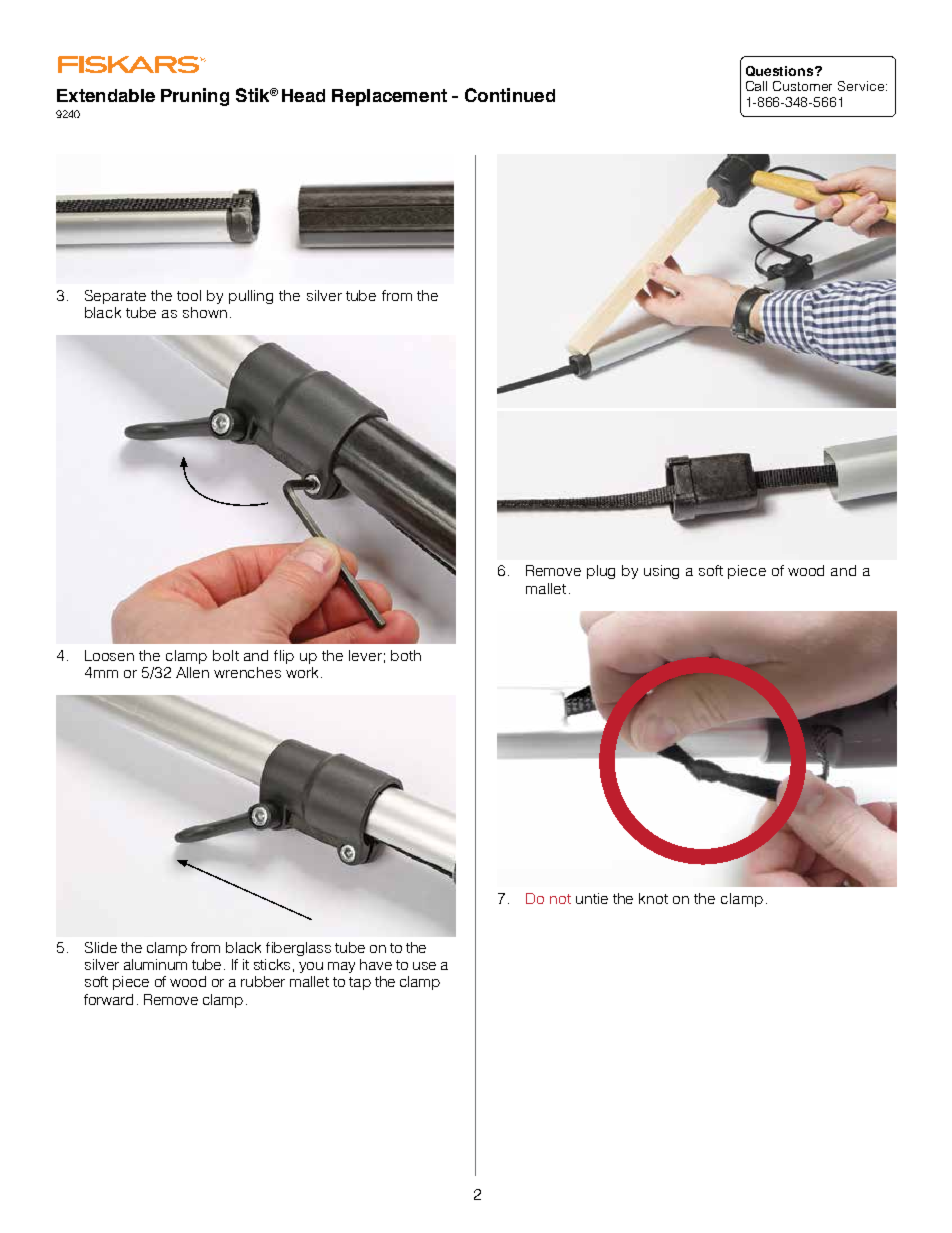  What do you see at coordinates (251, 297) in the screenshot?
I see `pulling` at bounding box center [251, 297].
